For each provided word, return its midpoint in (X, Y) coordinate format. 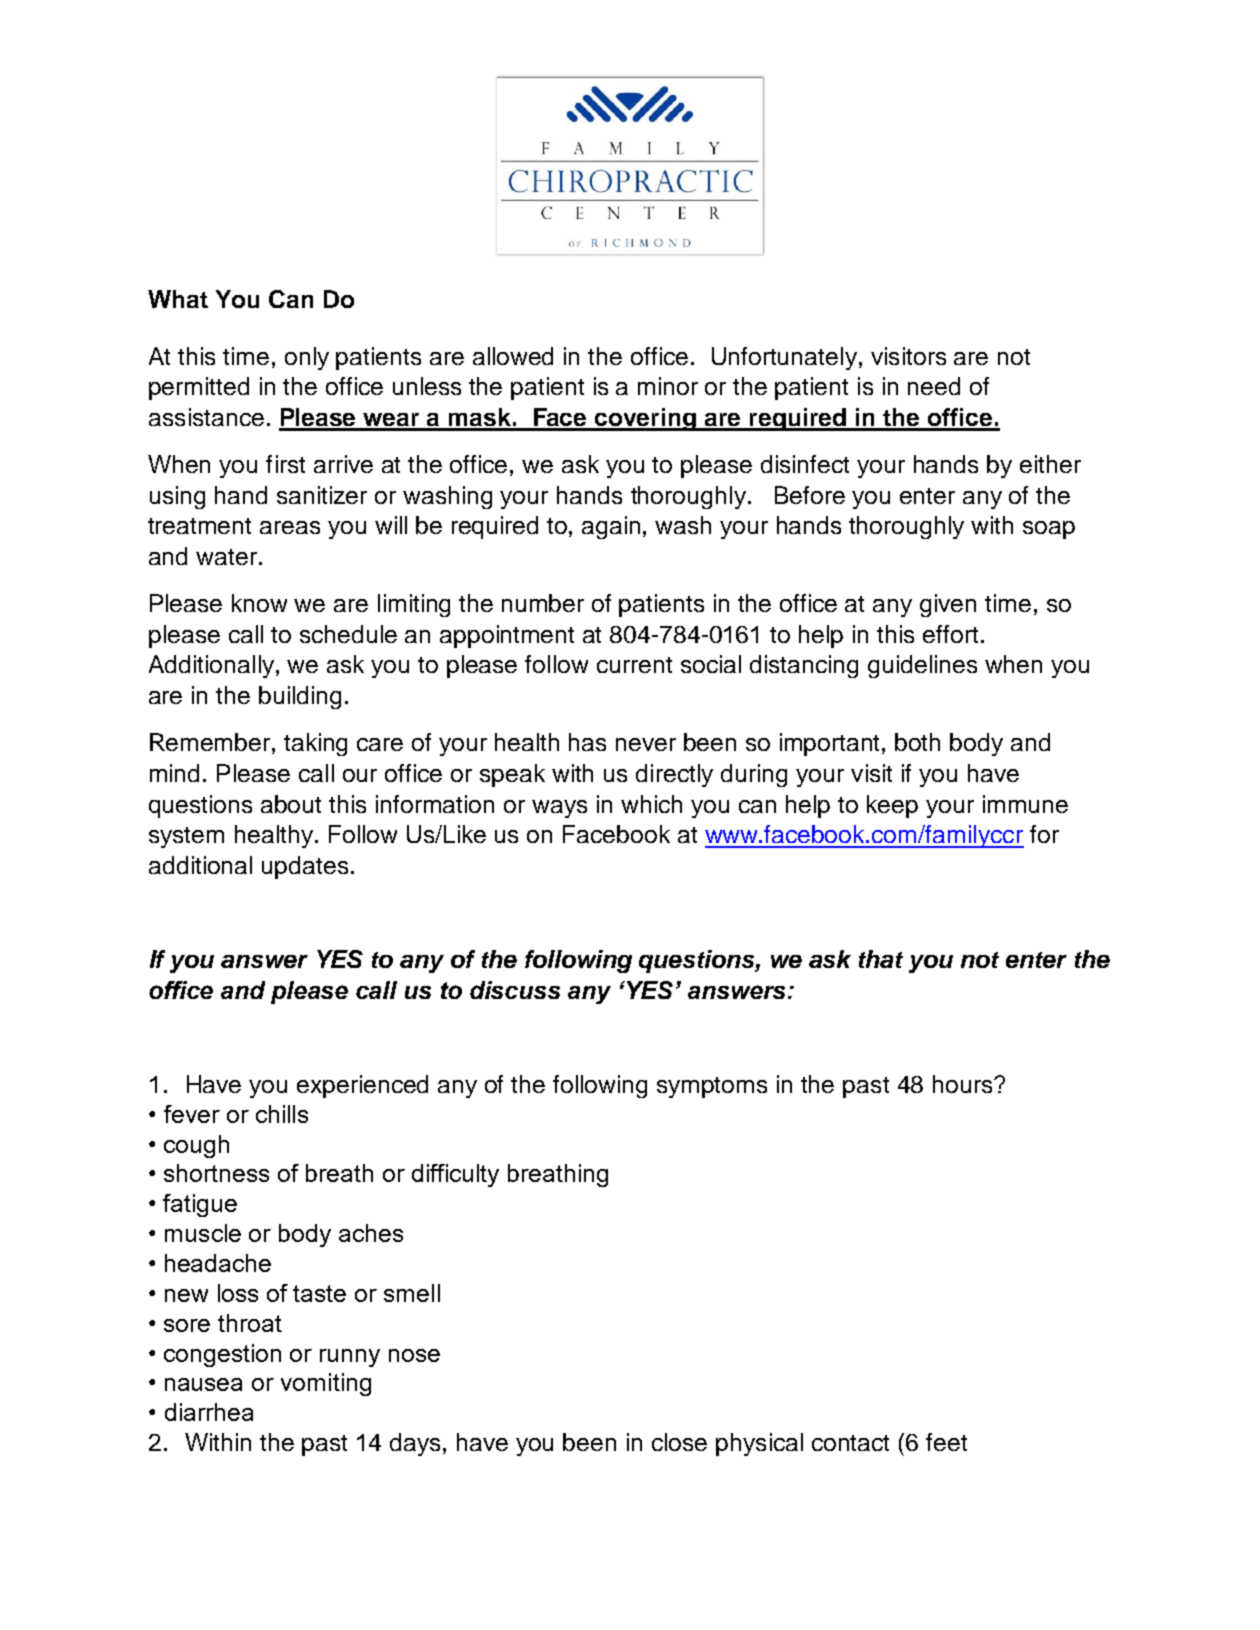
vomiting (326, 1384)
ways (559, 809)
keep (892, 806)
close (679, 1442)
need (934, 386)
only (307, 358)
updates (305, 867)
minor (668, 386)
